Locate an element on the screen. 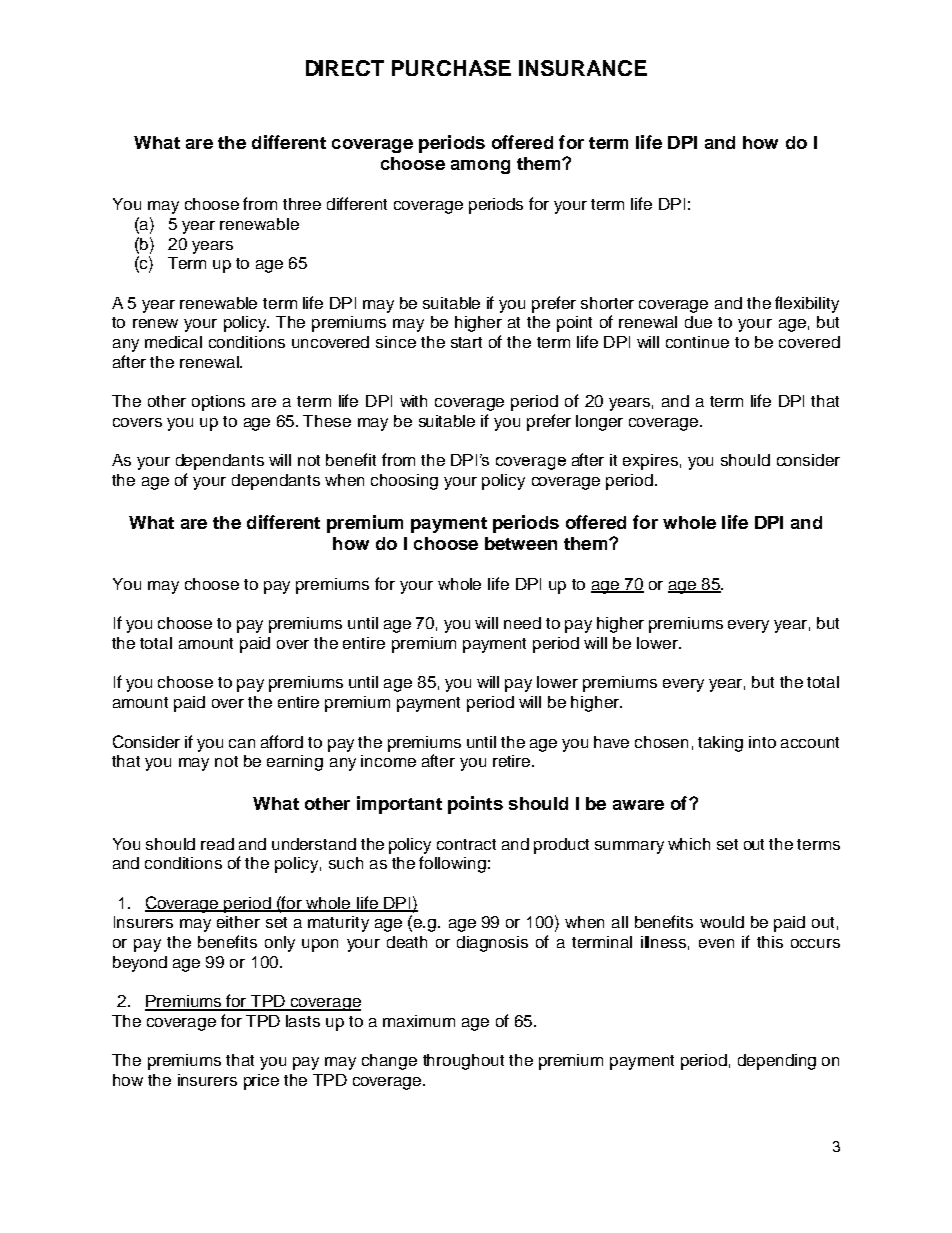 The width and height of the screenshot is (952, 1233). options is located at coordinates (218, 403).
